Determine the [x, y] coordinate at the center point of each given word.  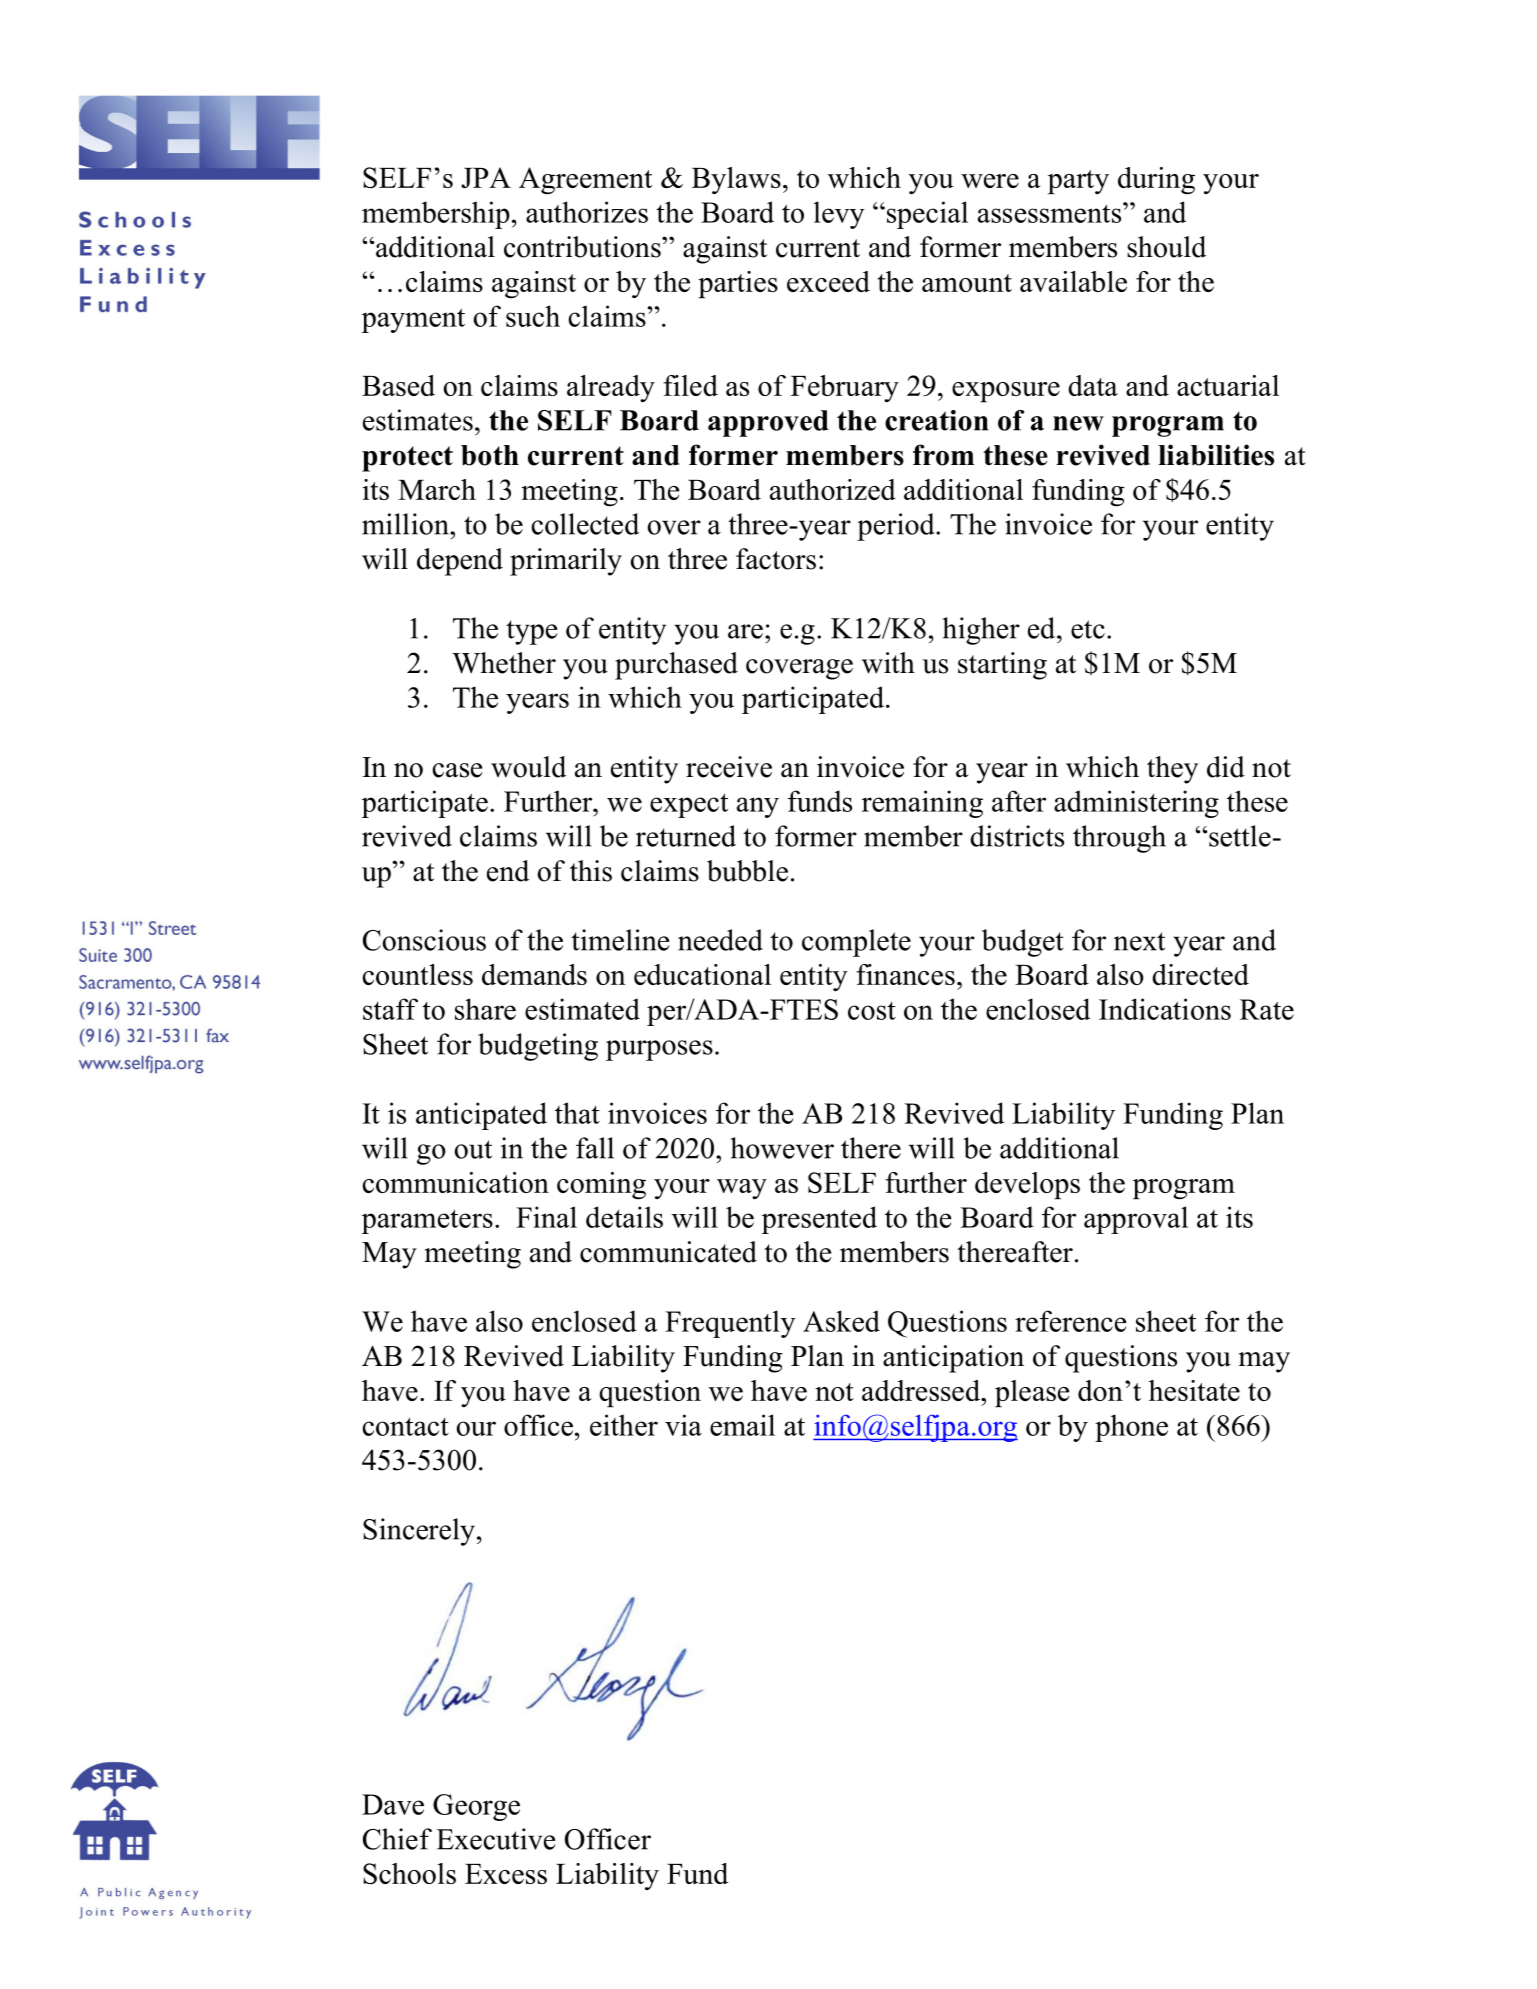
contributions [583, 247]
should [1166, 247]
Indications [1165, 1009]
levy [839, 215]
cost [872, 1011]
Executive [495, 1839]
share [485, 1009]
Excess [506, 1874]
